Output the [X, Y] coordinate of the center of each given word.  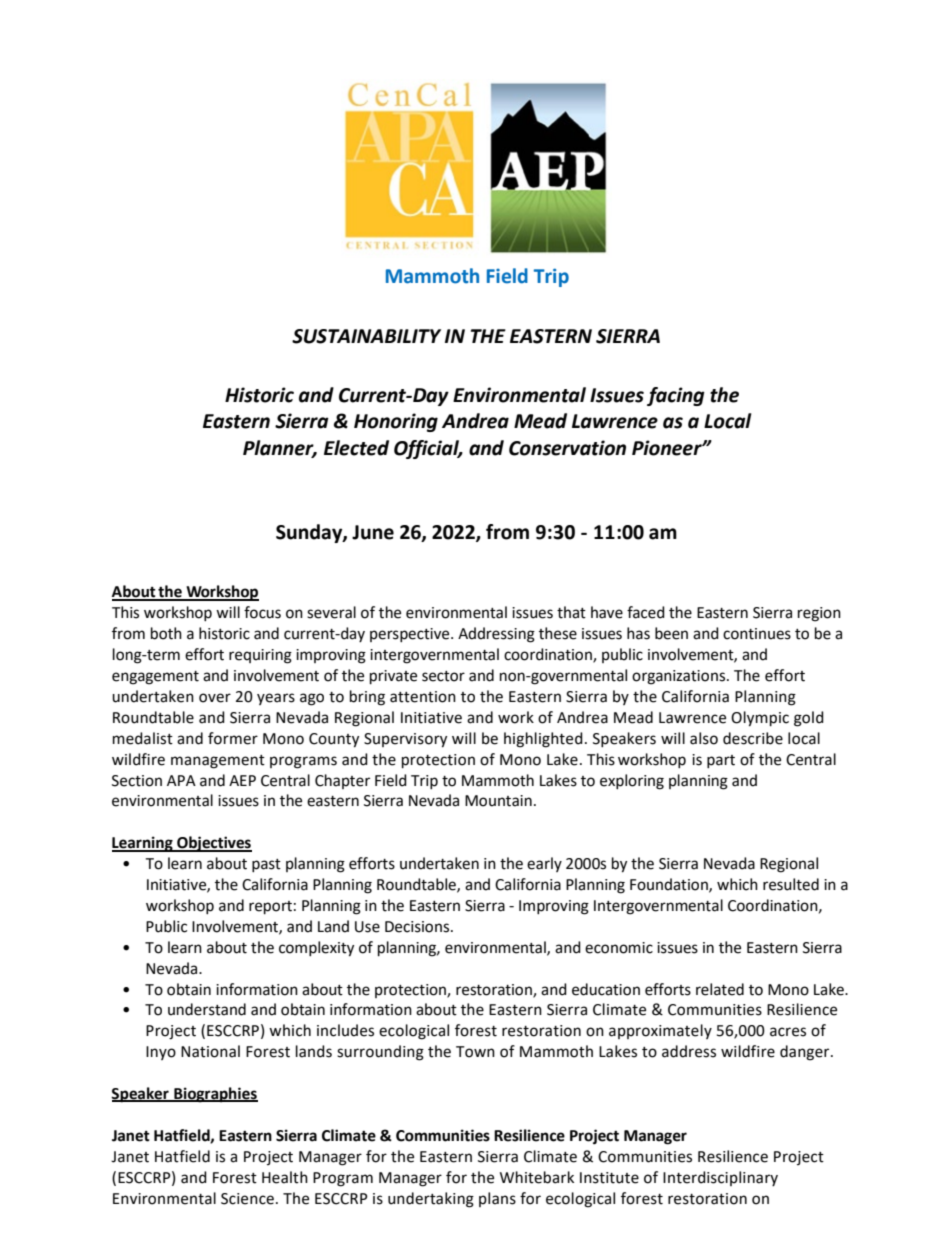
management [218, 762]
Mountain [498, 801]
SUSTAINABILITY [366, 336]
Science [247, 1199]
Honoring [396, 422]
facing [676, 396]
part [721, 761]
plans [497, 1199]
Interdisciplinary [720, 1178]
